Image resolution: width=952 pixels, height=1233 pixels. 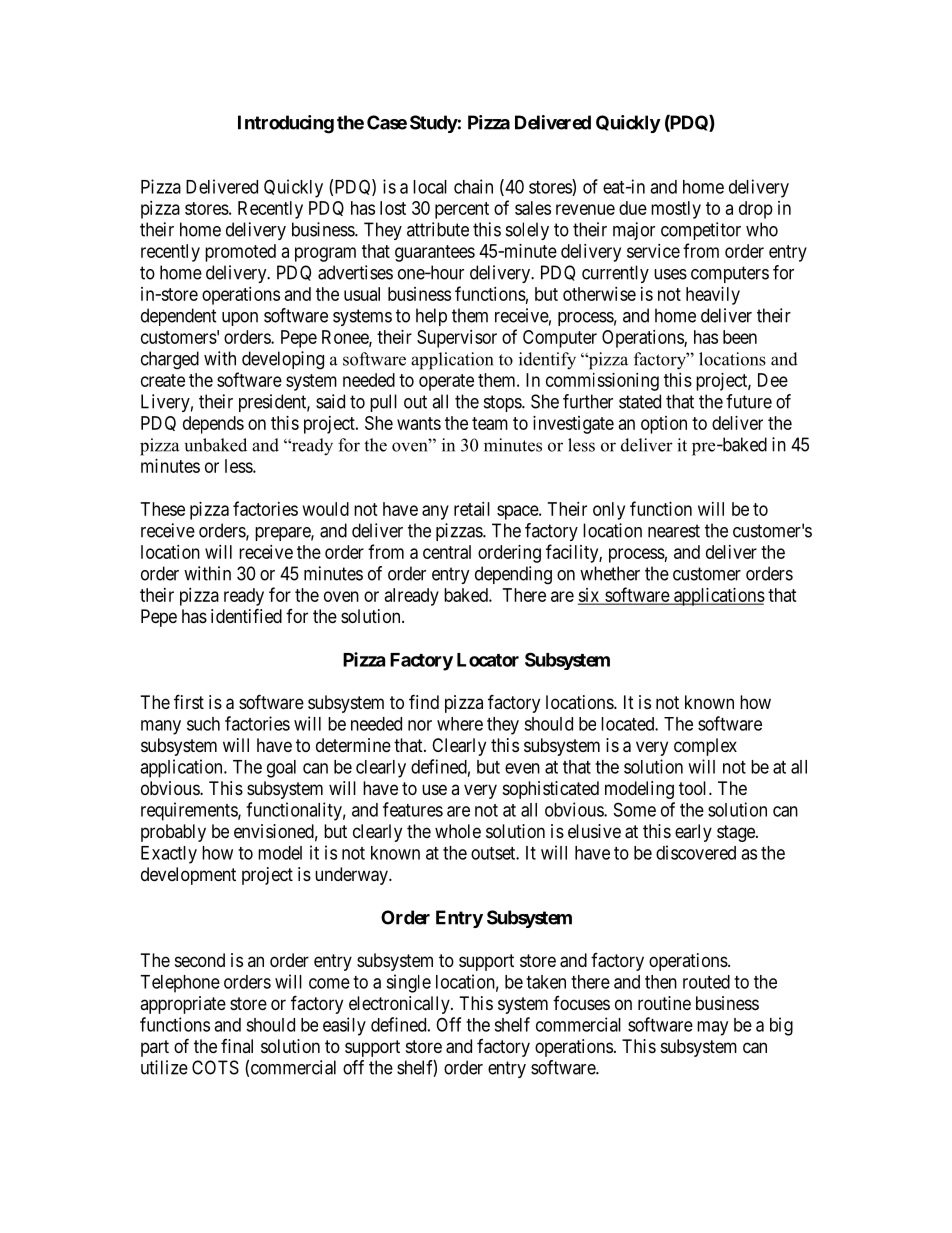 What do you see at coordinates (240, 319) in the document?
I see `upon` at bounding box center [240, 319].
